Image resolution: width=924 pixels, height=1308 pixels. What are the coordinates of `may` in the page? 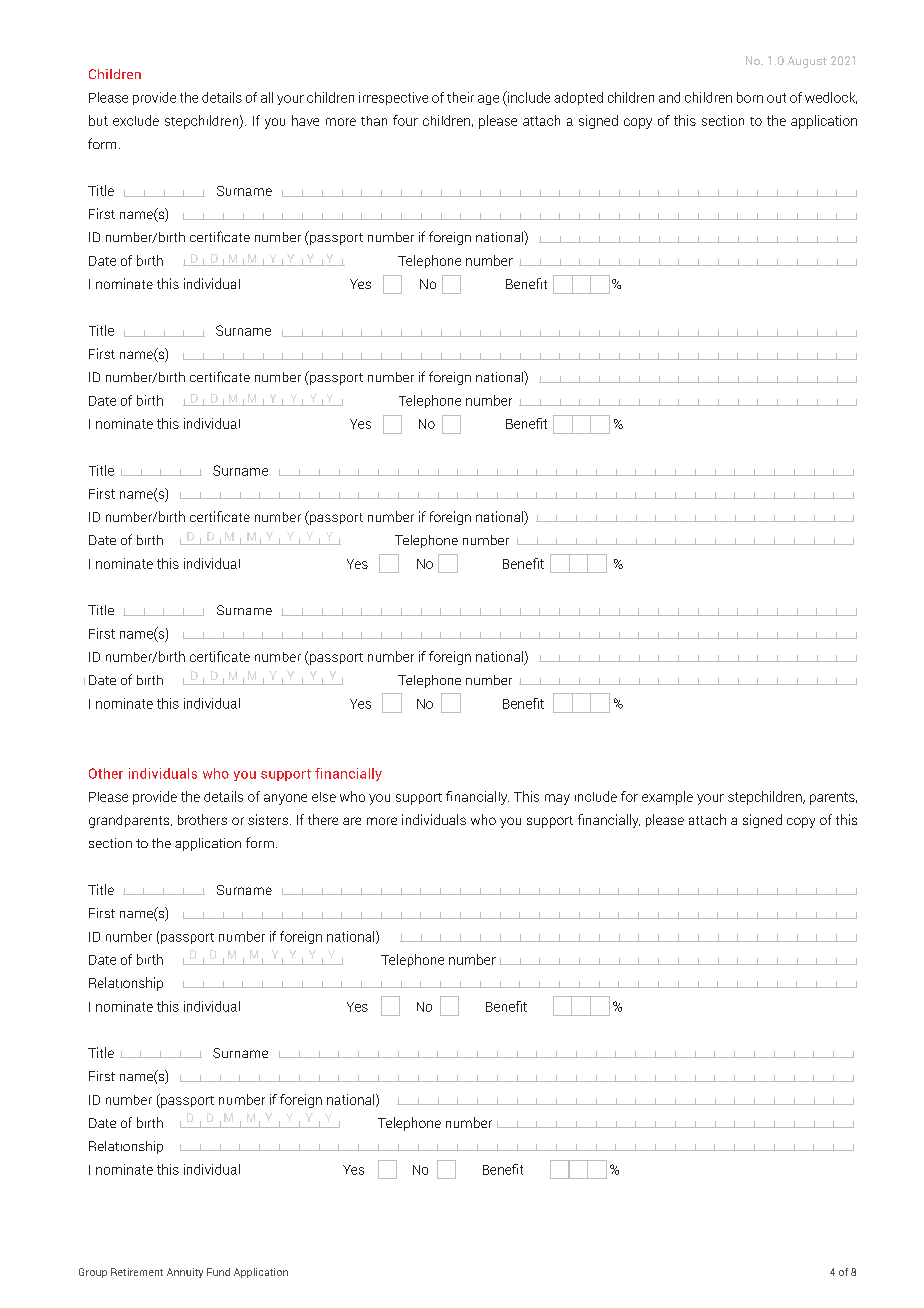 It's located at (557, 799).
